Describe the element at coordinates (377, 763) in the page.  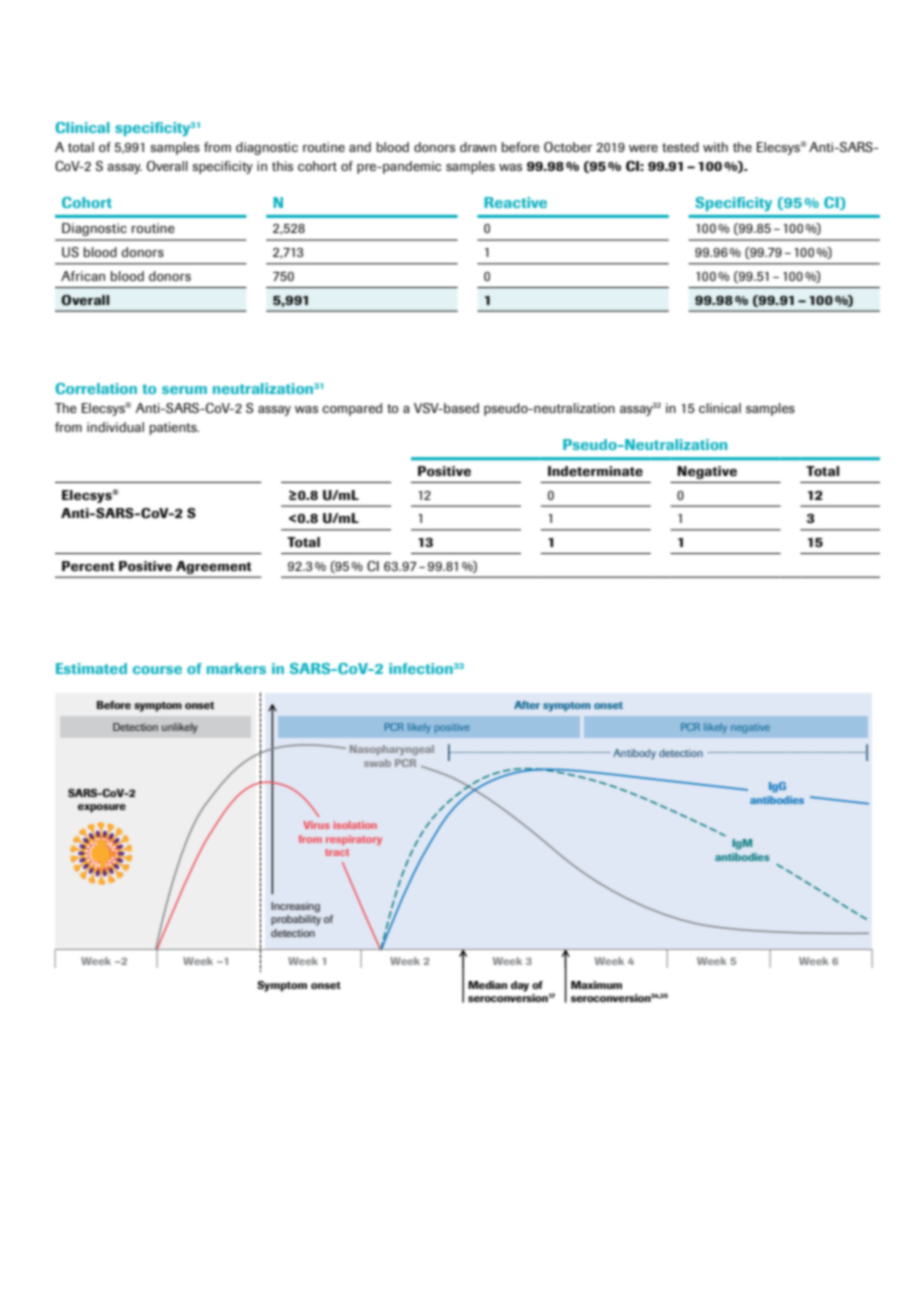
I see `swab` at that location.
